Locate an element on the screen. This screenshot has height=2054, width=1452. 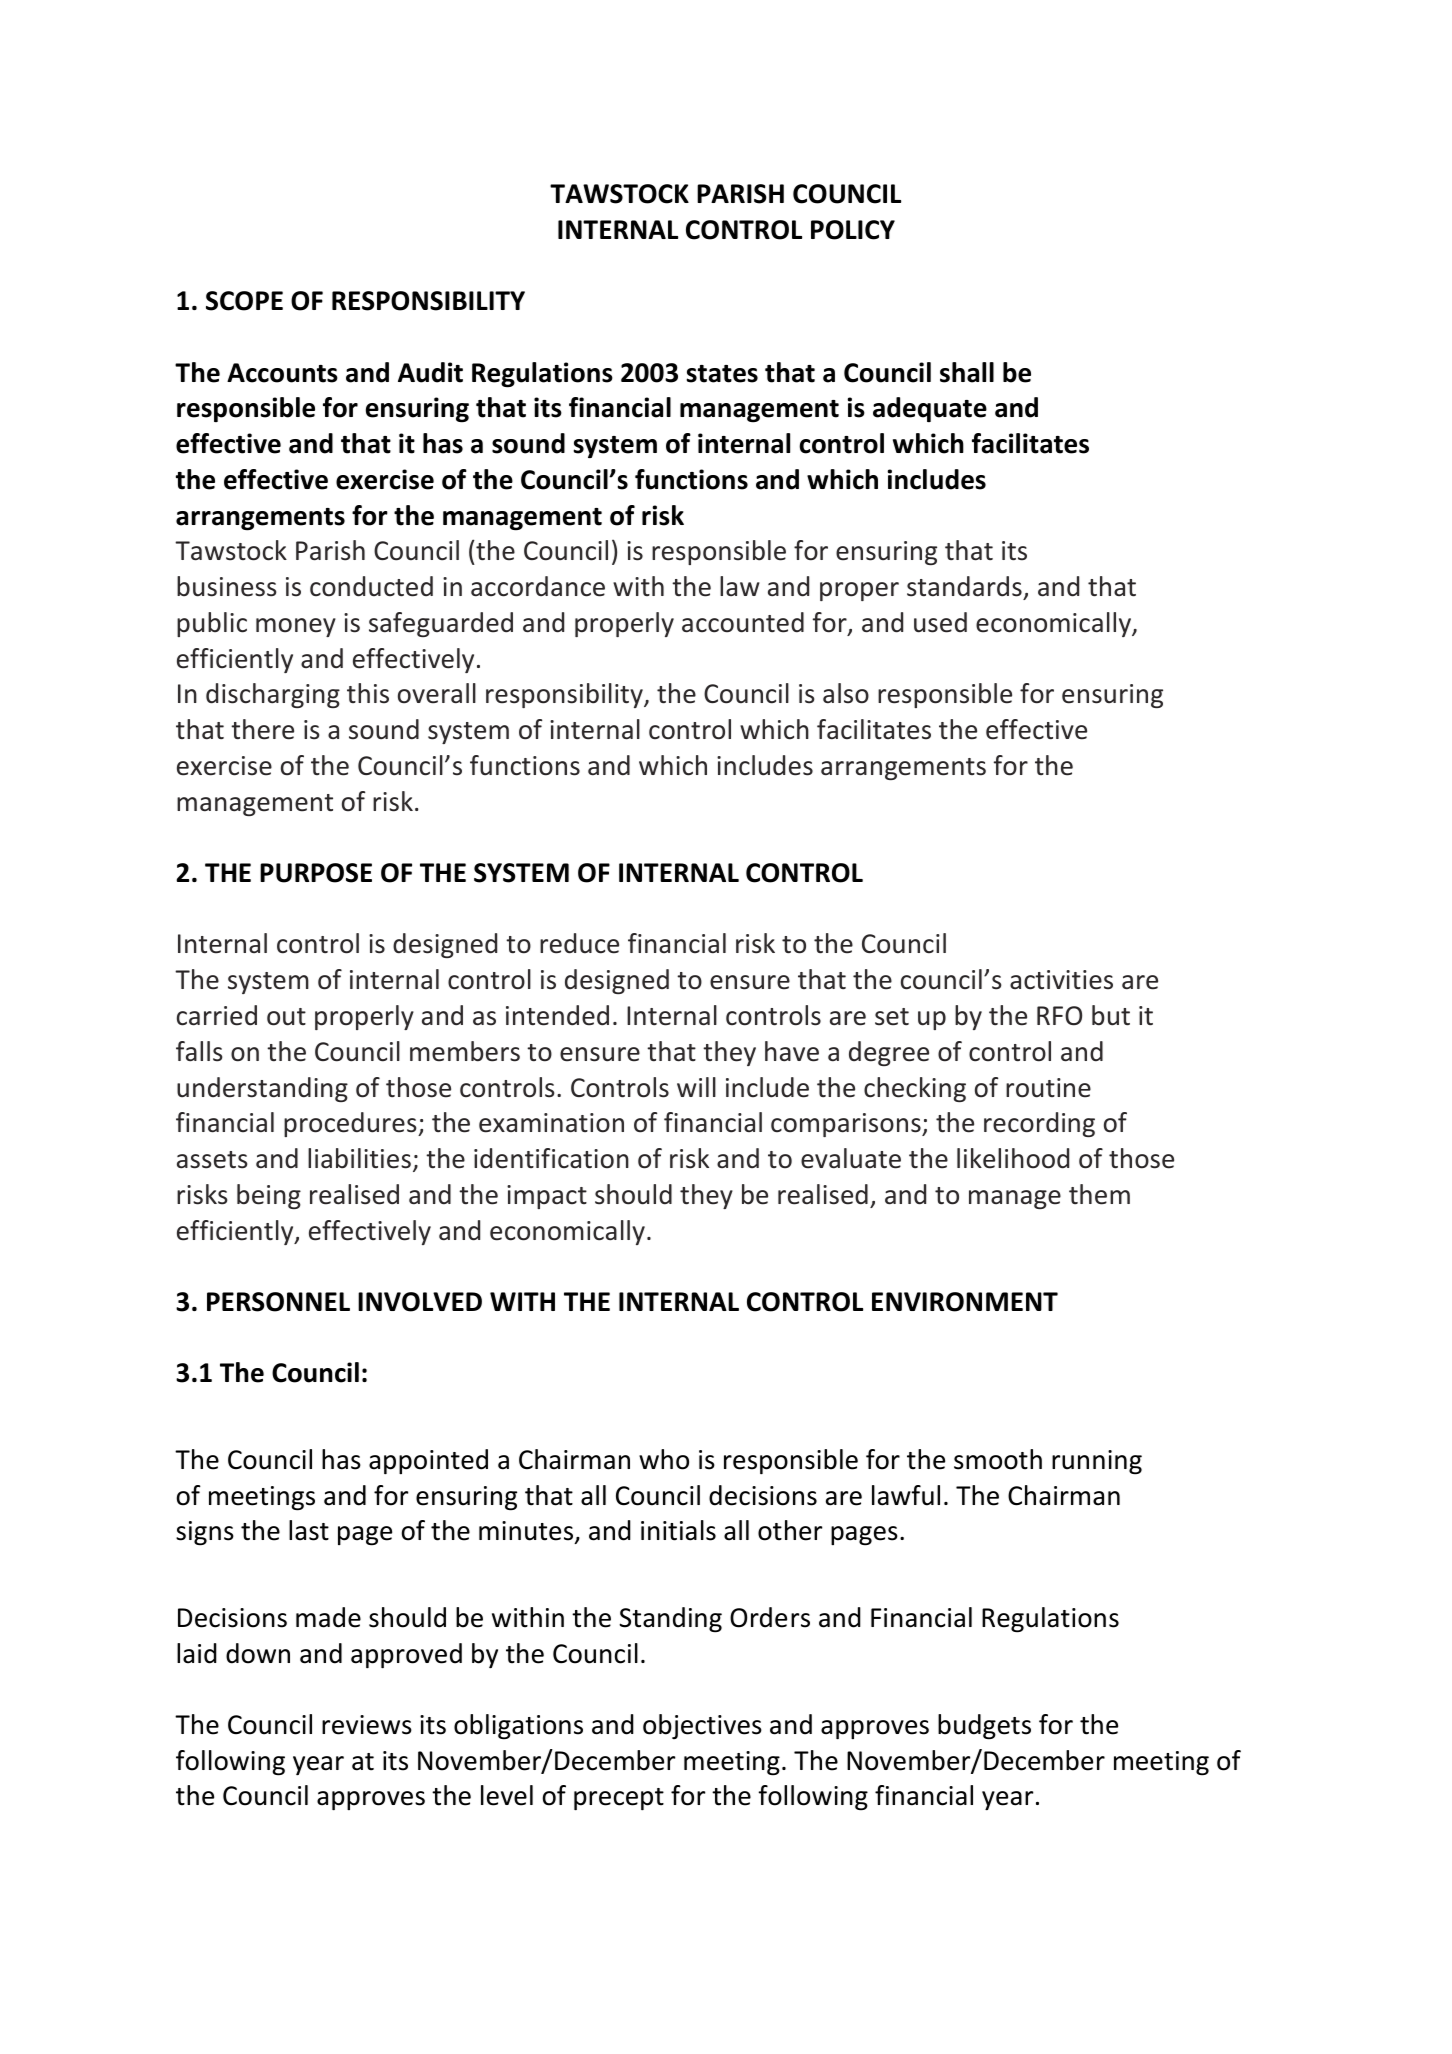
used is located at coordinates (940, 622).
